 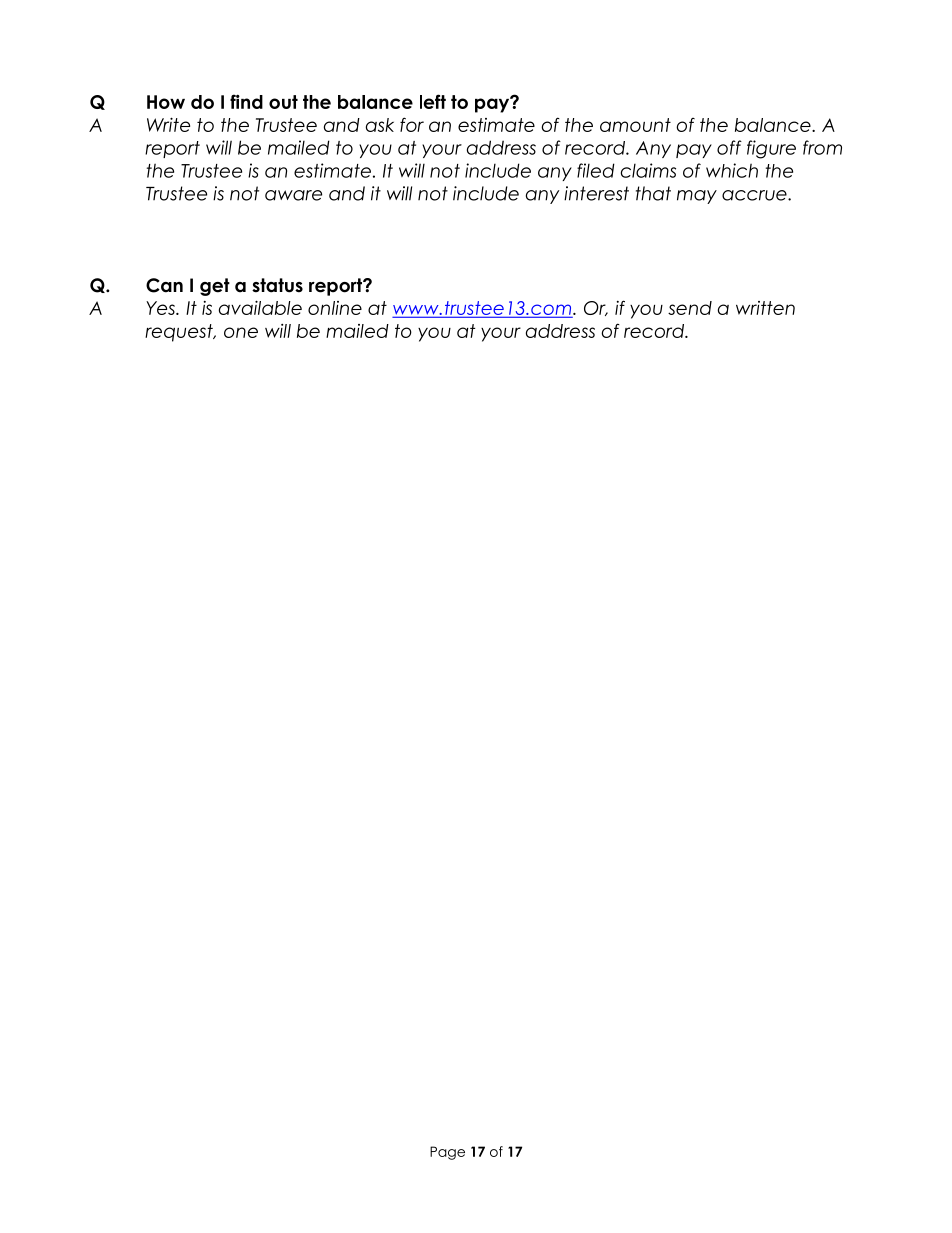 I want to click on off, so click(x=729, y=147).
